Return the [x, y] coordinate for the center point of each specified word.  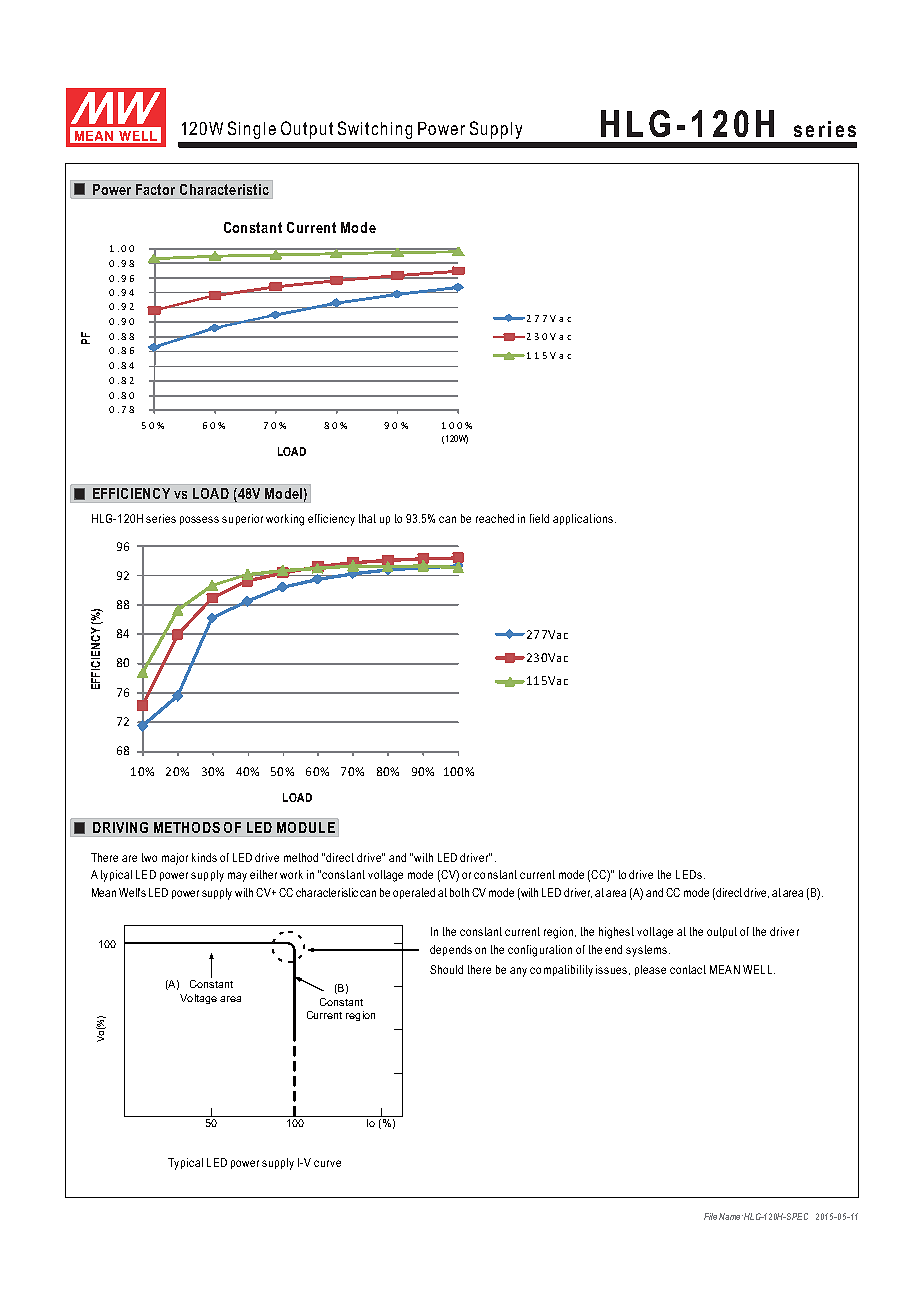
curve [327, 1163]
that [367, 518]
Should [446, 969]
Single [252, 130]
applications [583, 519]
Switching [375, 130]
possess [199, 520]
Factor [155, 189]
